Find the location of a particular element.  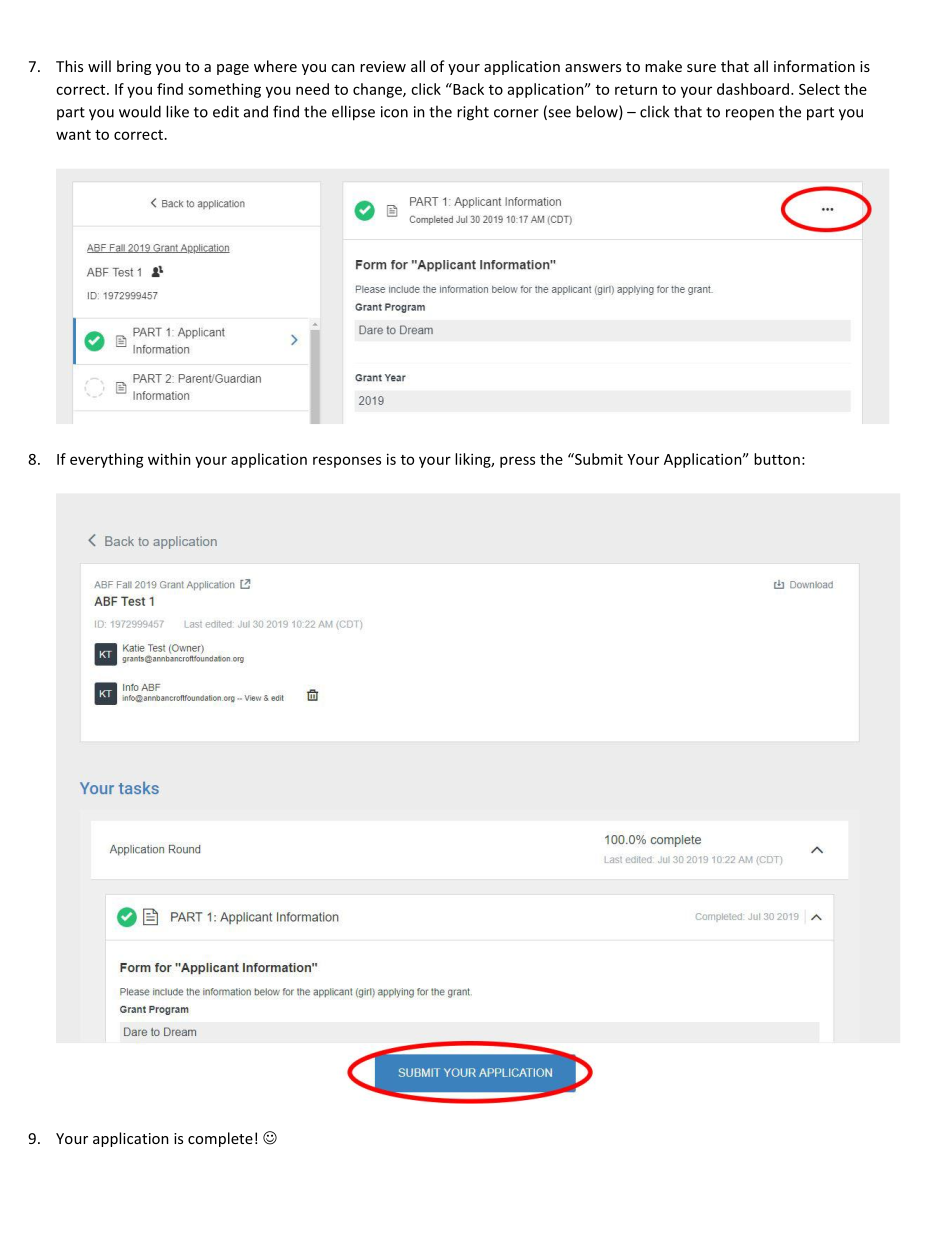

complete is located at coordinates (220, 1139).
